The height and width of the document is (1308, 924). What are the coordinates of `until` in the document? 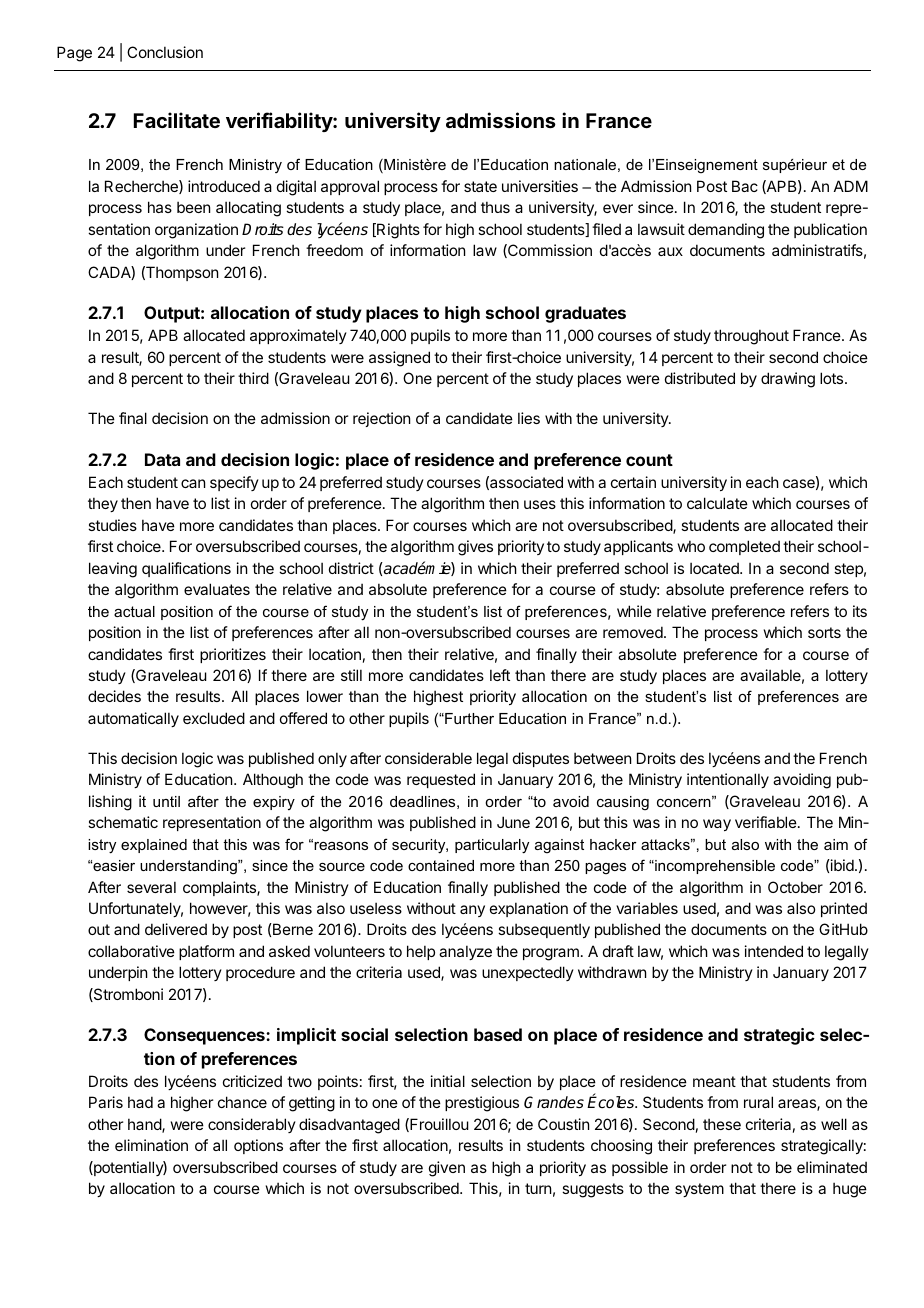 It's located at (166, 801).
